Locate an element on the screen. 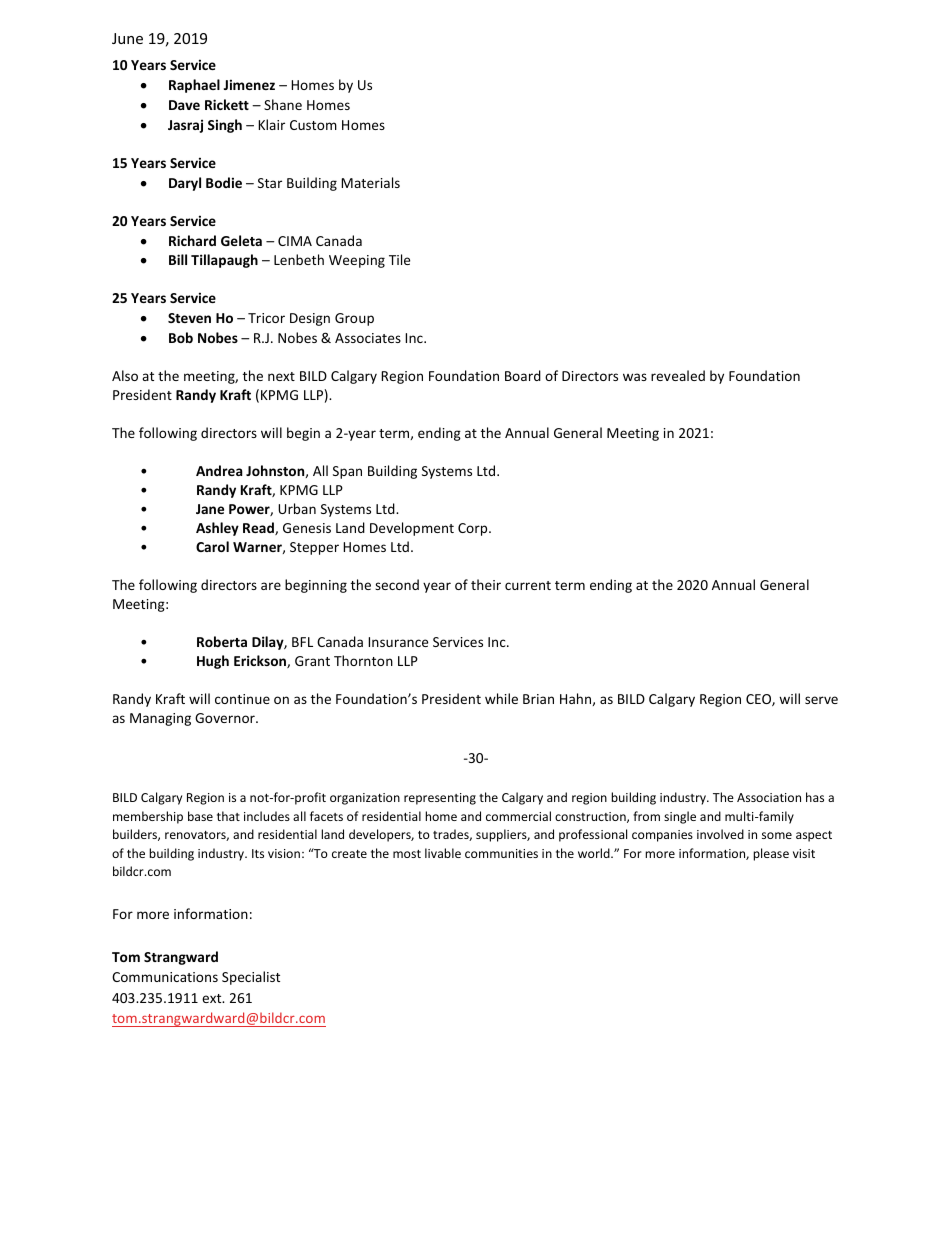 Image resolution: width=952 pixels, height=1233 pixels. Custom is located at coordinates (313, 125).
